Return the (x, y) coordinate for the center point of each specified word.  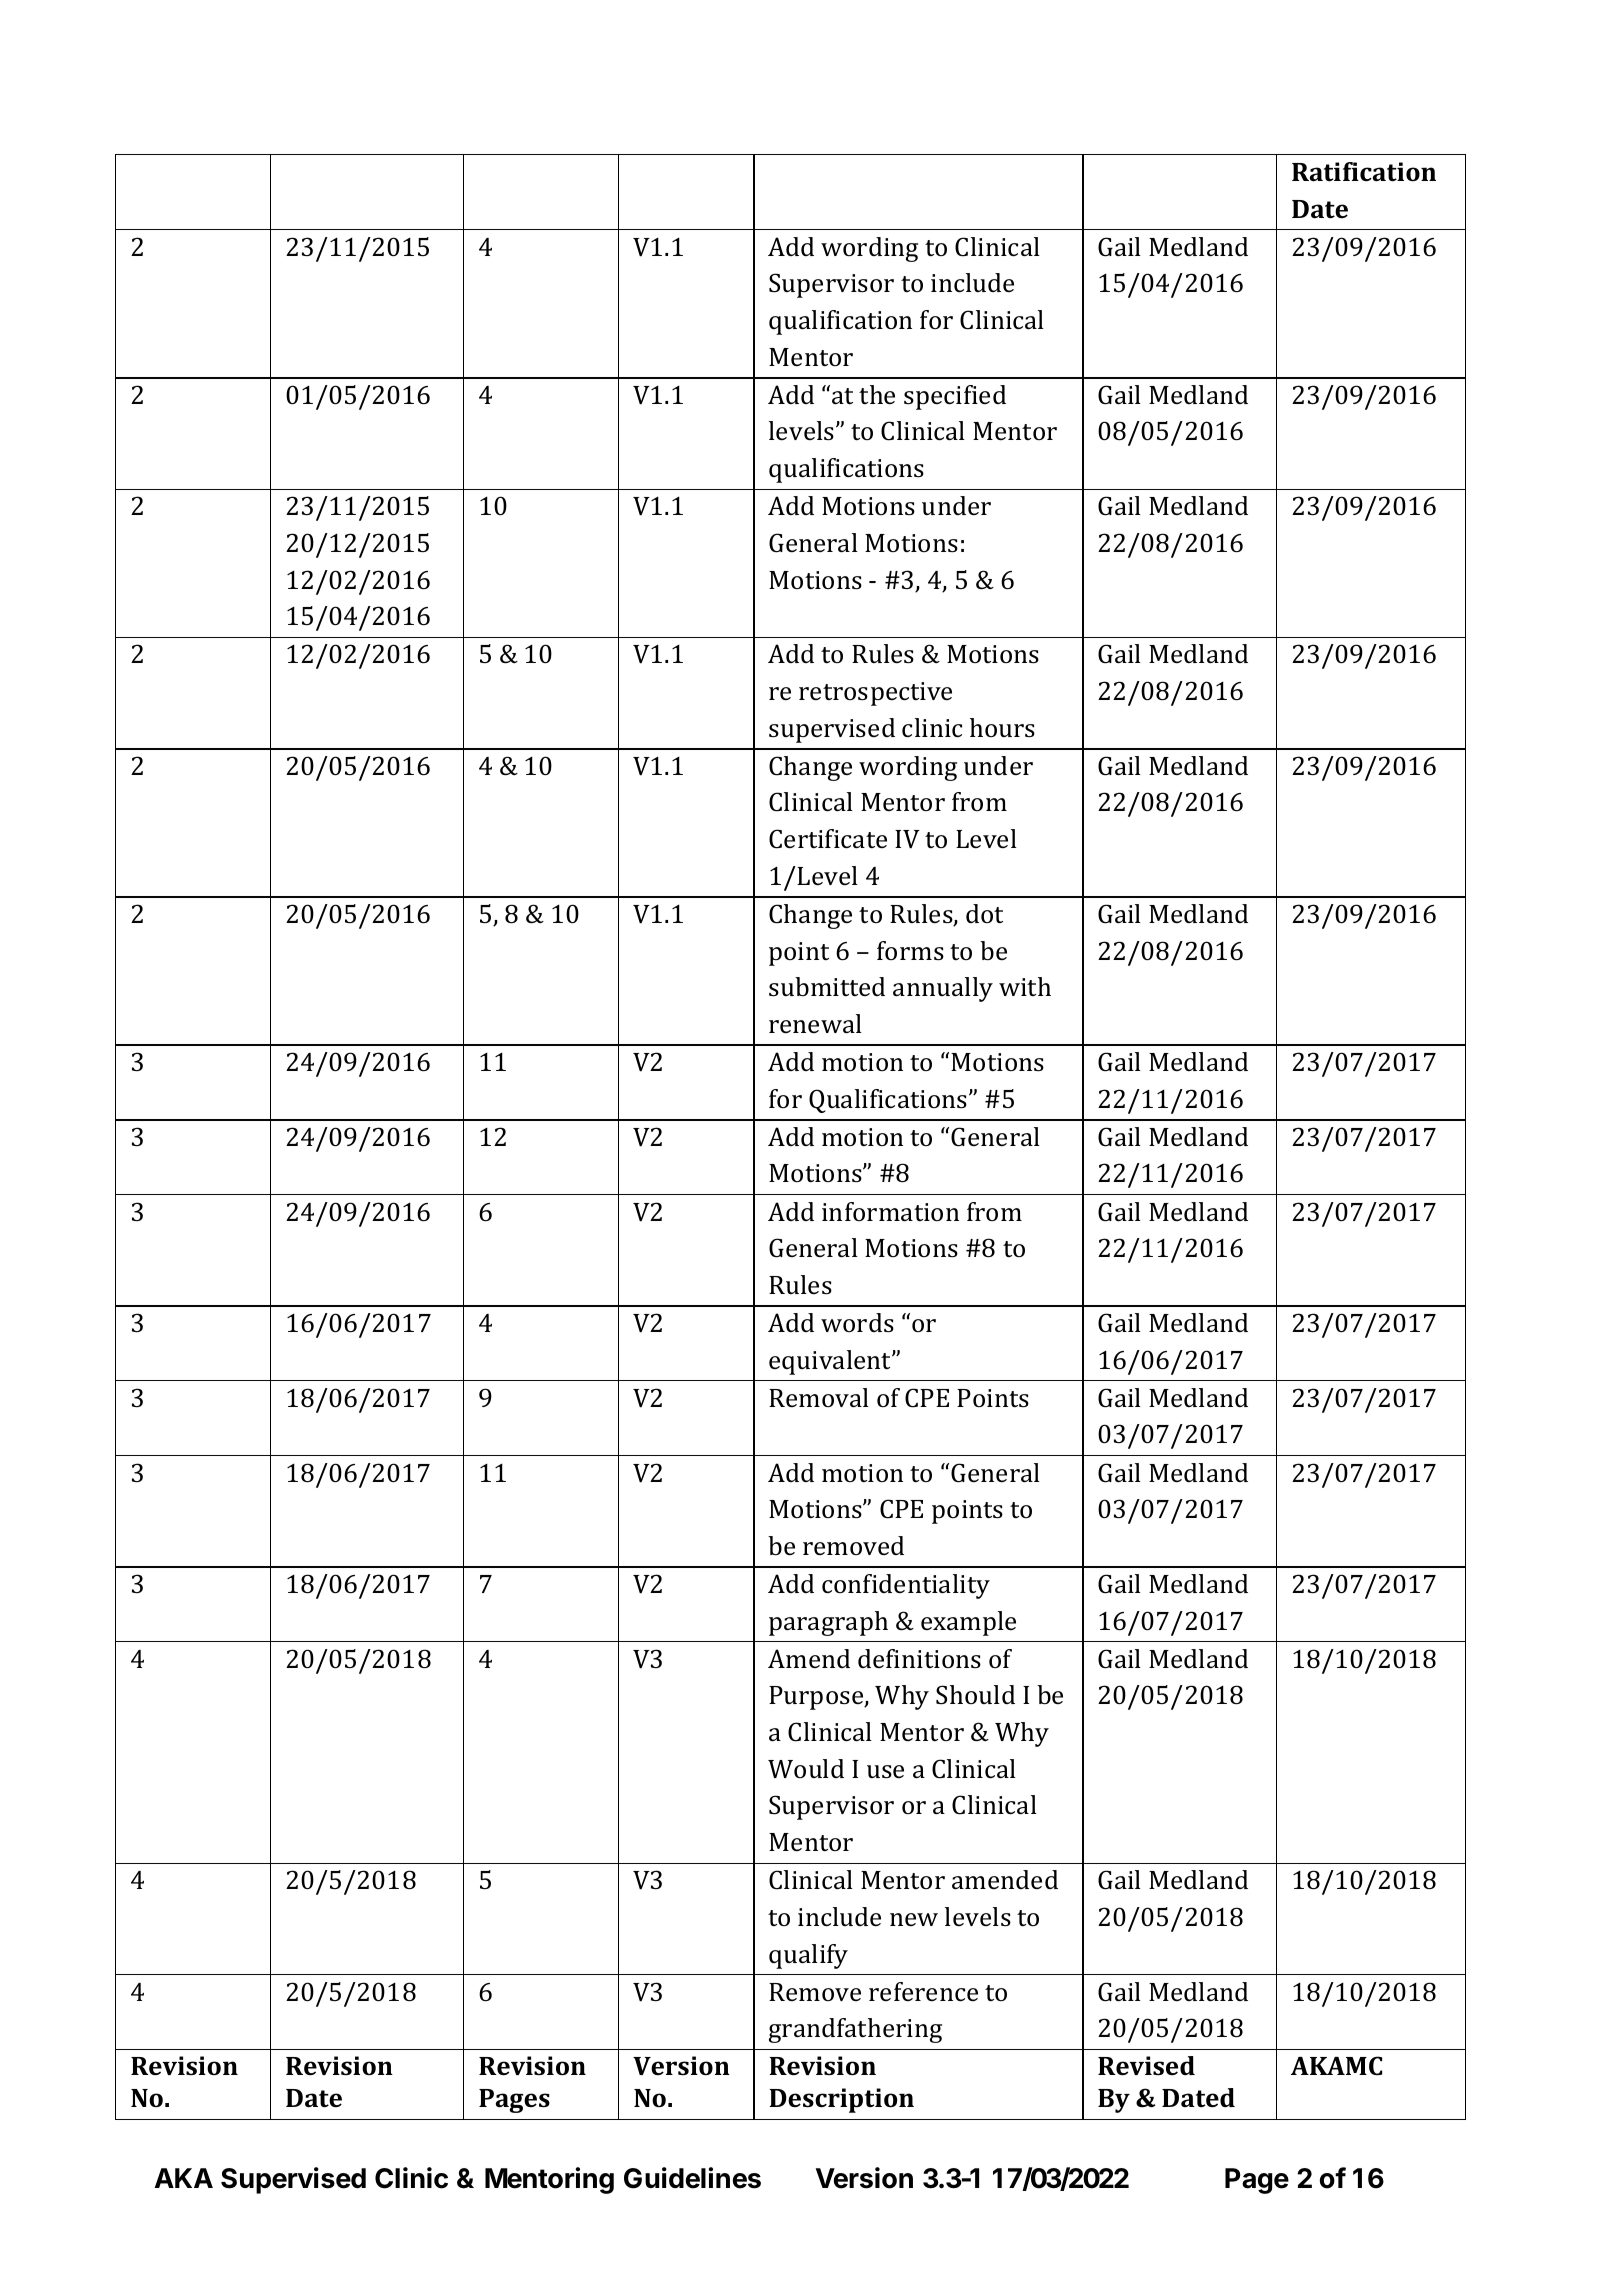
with (1025, 986)
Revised (1146, 2066)
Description (841, 2100)
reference (923, 1992)
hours (1002, 728)
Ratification (1364, 172)
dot (984, 913)
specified (955, 397)
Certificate (828, 839)
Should (975, 1695)
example (968, 1623)
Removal (819, 1398)
